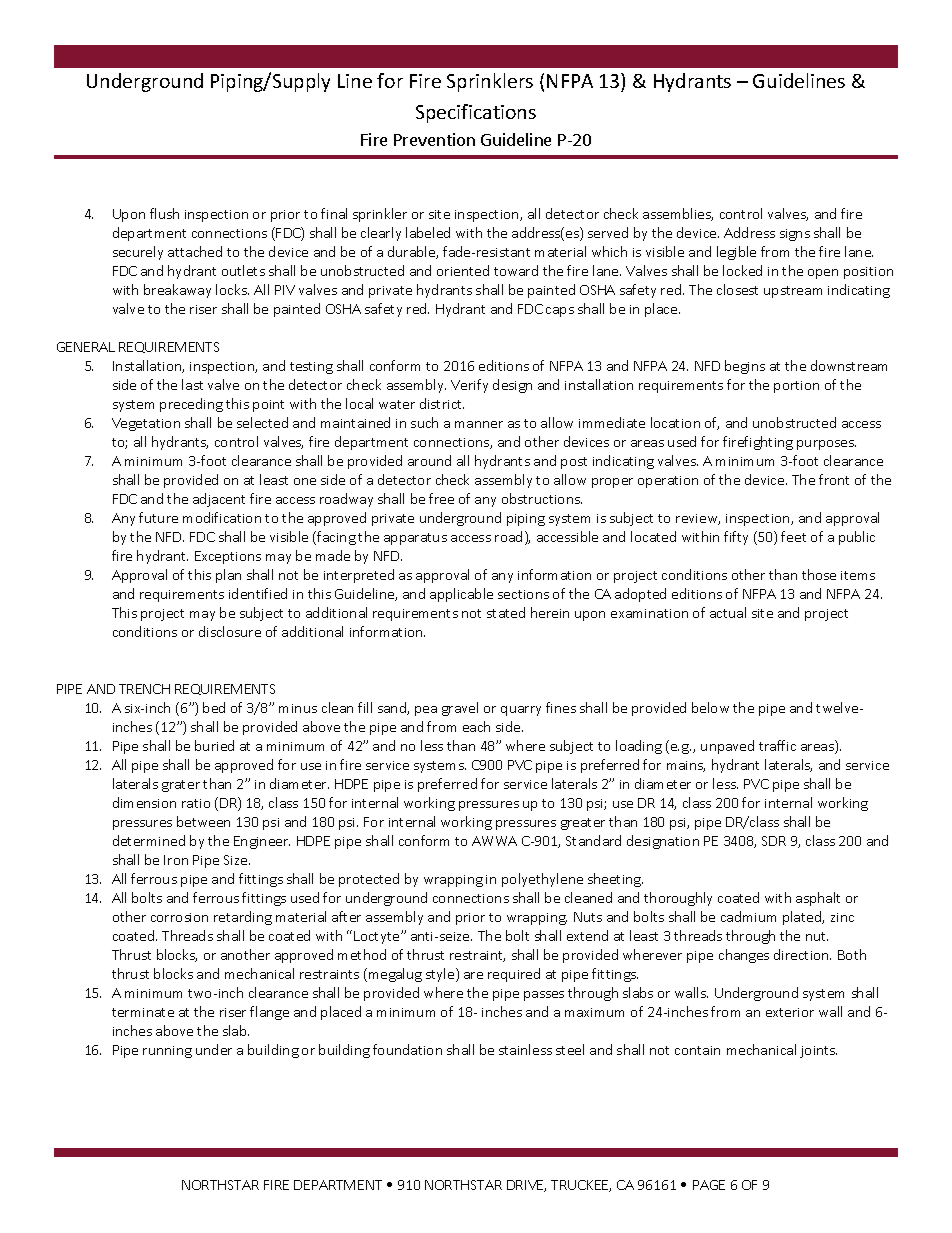 The height and width of the page is (1233, 952). What do you see at coordinates (230, 631) in the page?
I see `disclosure` at bounding box center [230, 631].
